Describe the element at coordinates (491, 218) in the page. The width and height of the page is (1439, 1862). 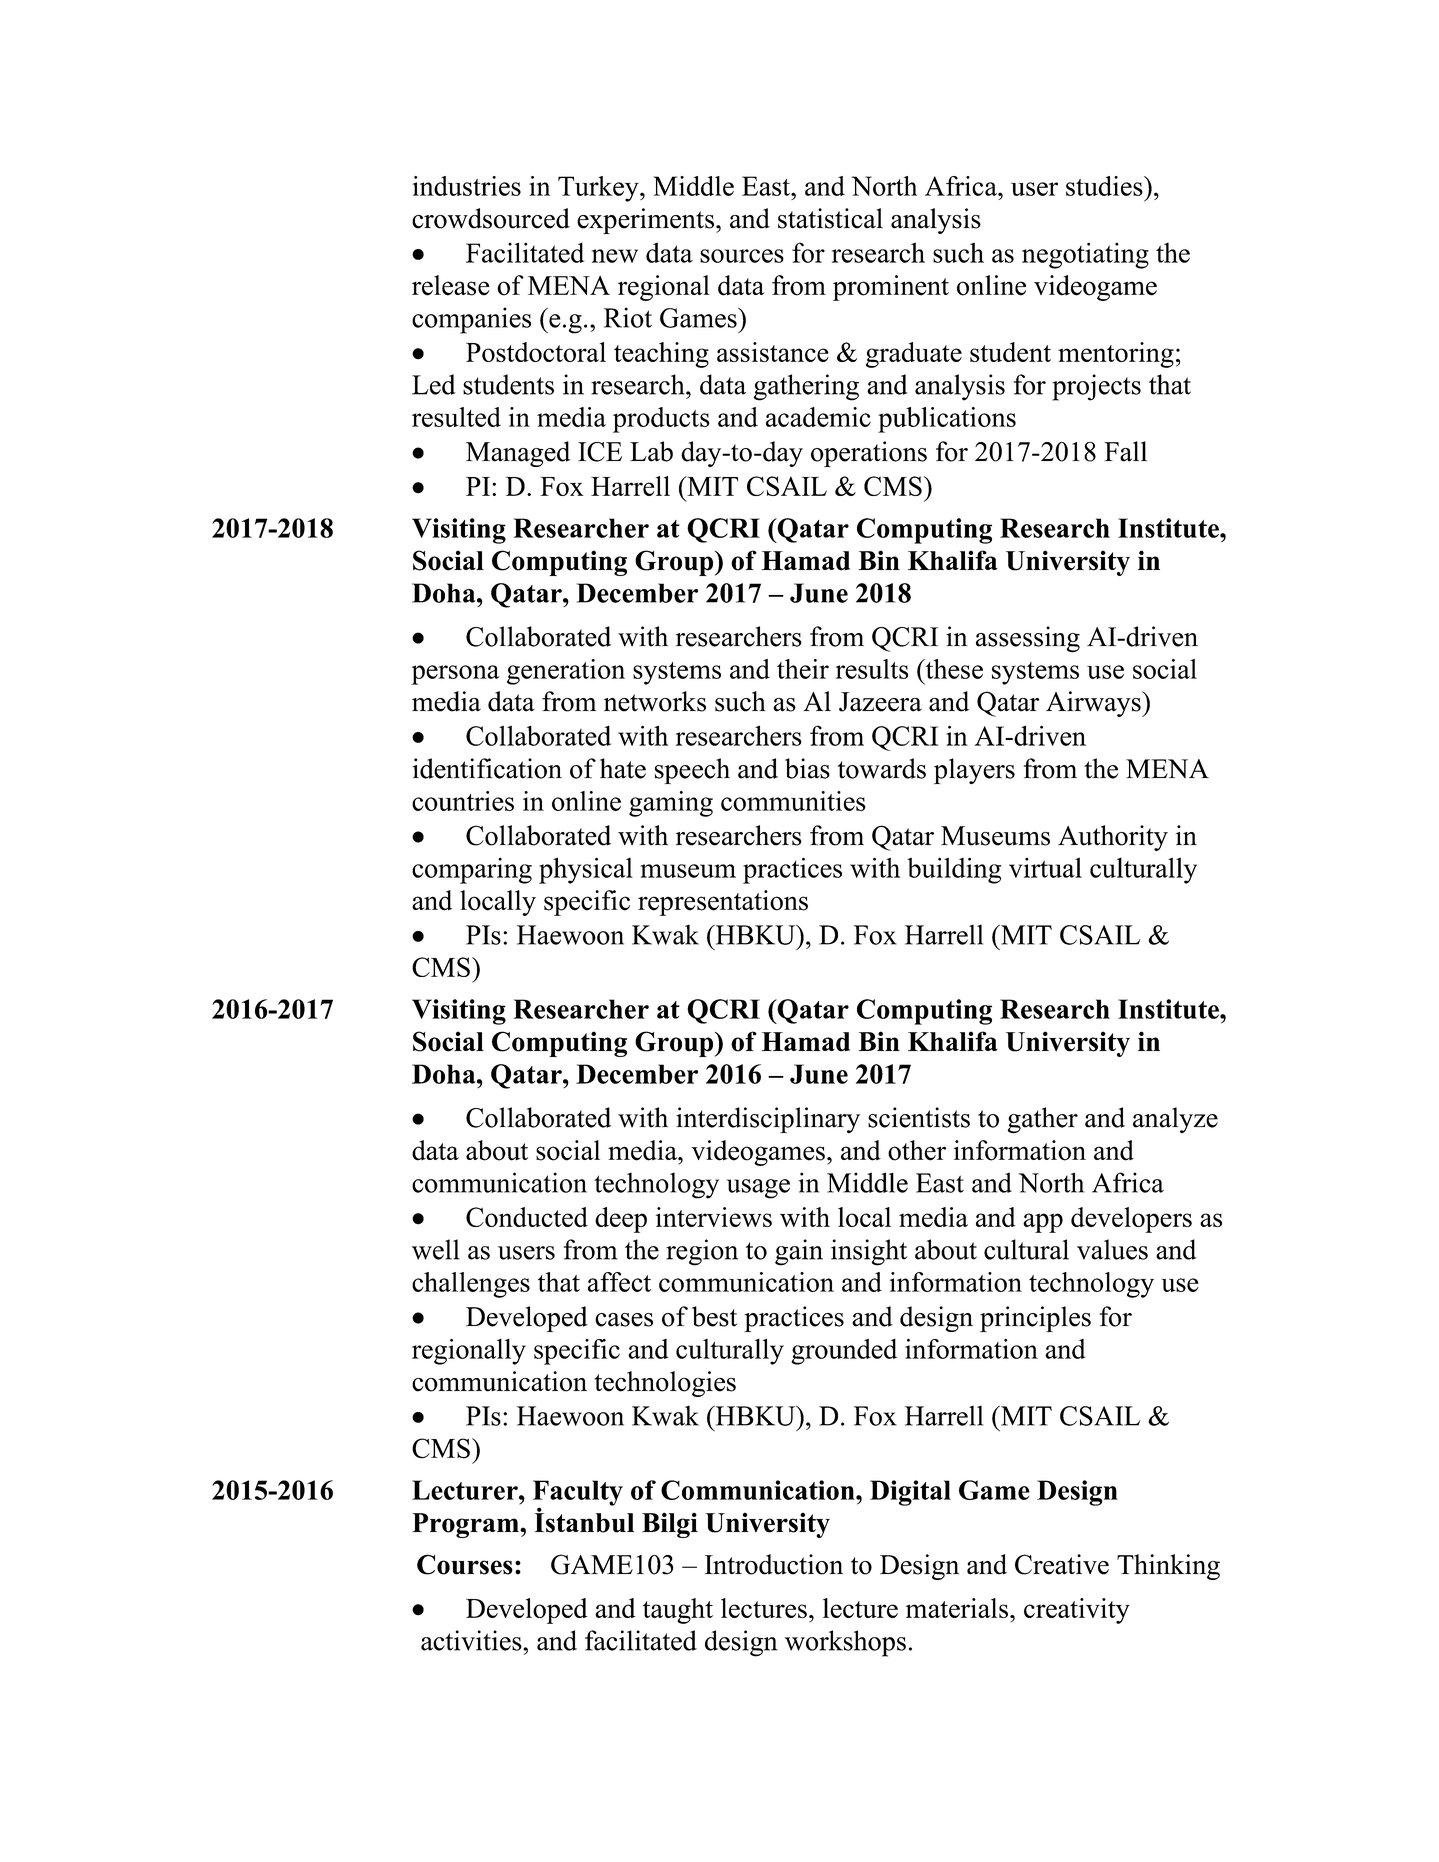
I see `crowdsourced` at that location.
